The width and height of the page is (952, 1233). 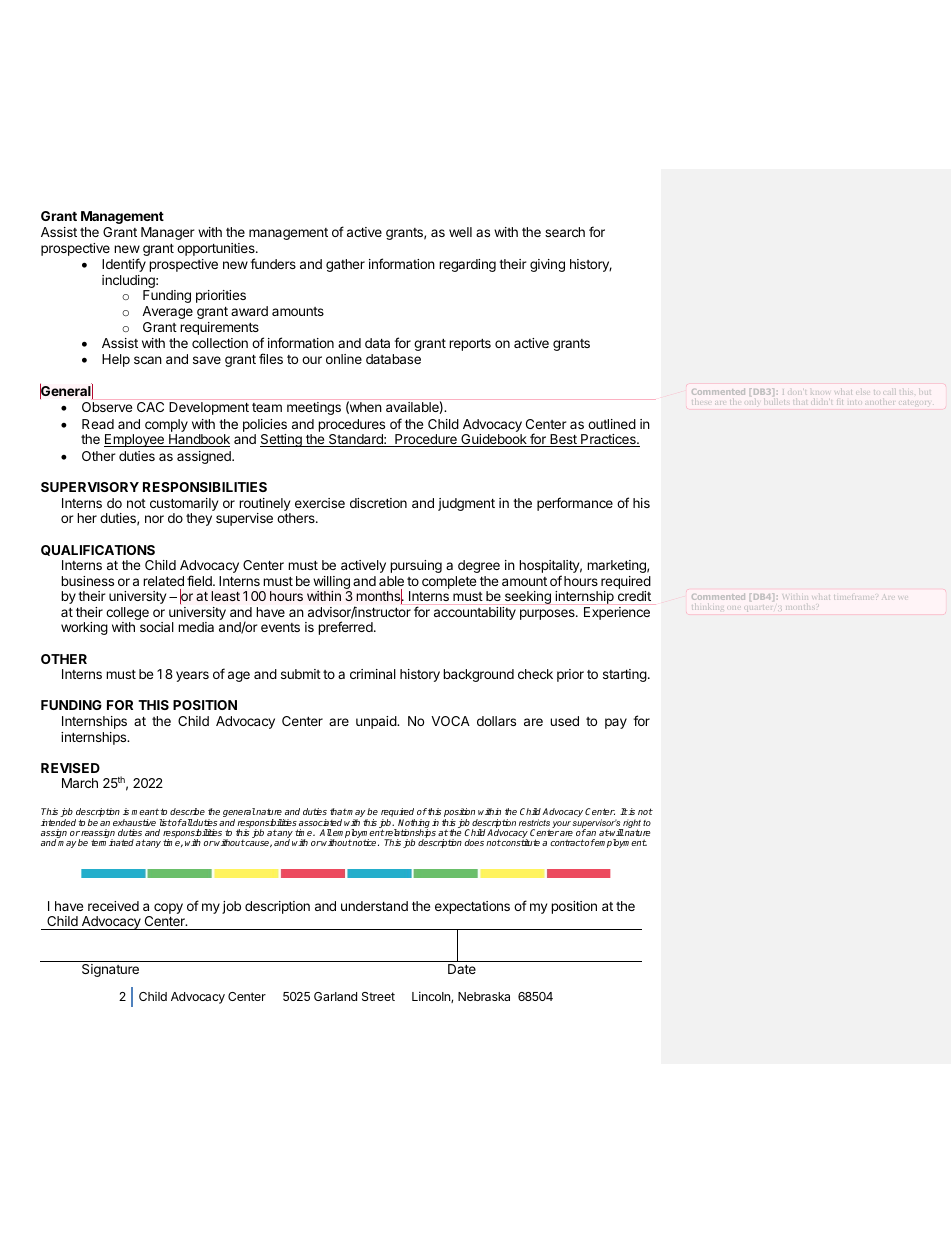 What do you see at coordinates (314, 408) in the page?
I see `meetings` at bounding box center [314, 408].
